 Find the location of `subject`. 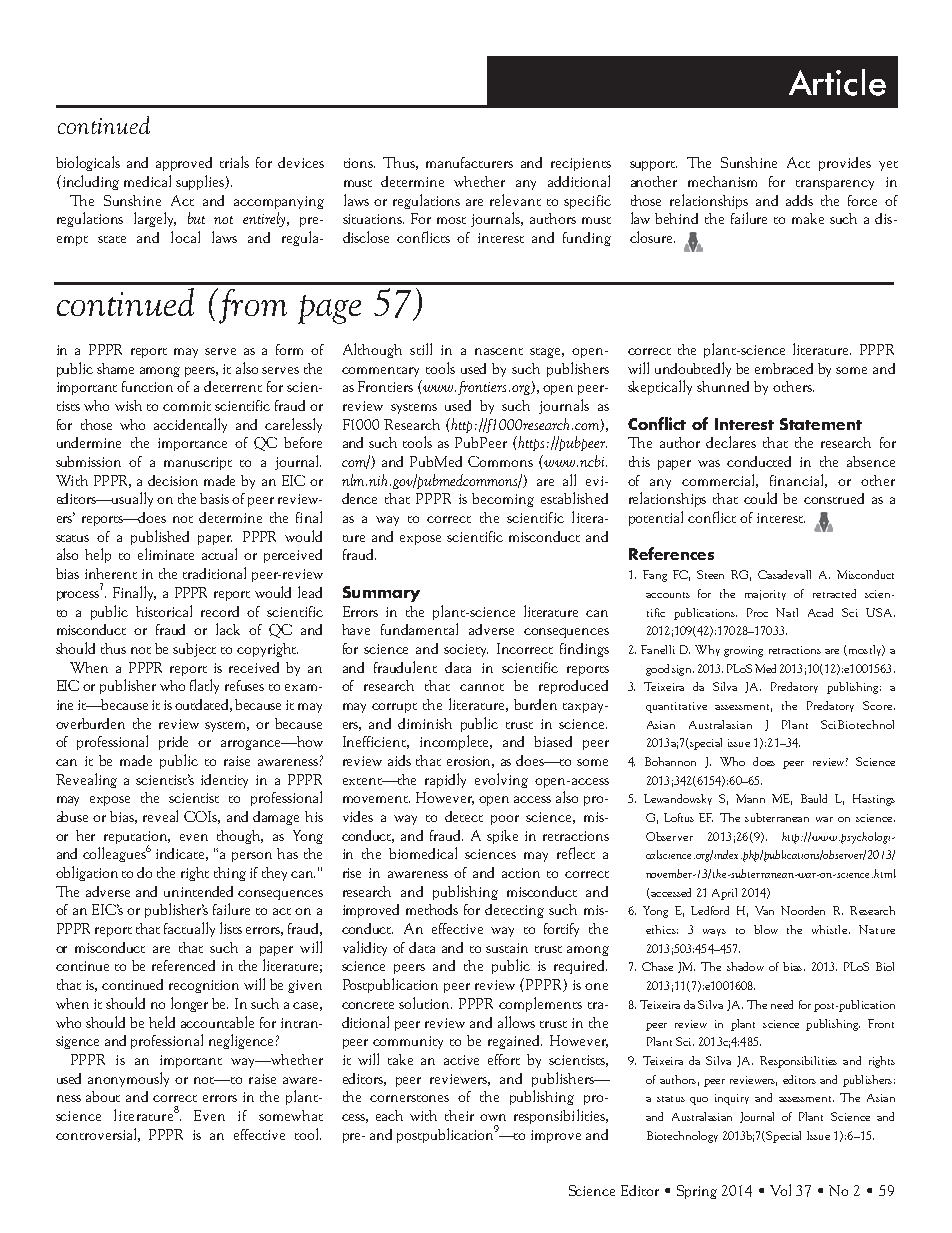

subject is located at coordinates (194, 650).
